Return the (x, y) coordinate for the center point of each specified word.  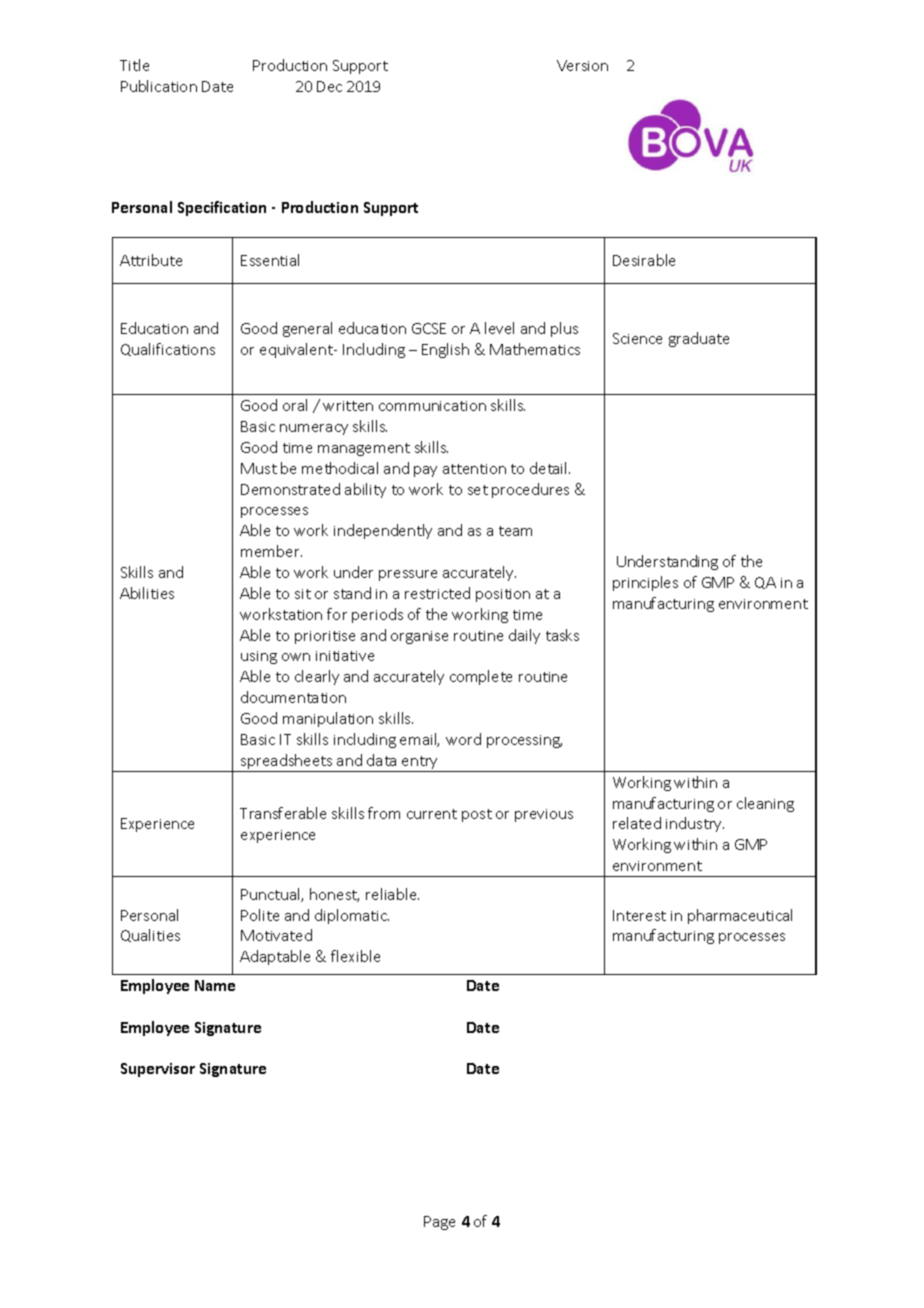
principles (645, 583)
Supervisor (158, 1070)
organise (419, 637)
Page (439, 1223)
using (259, 657)
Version (582, 65)
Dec (329, 86)
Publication (159, 86)
